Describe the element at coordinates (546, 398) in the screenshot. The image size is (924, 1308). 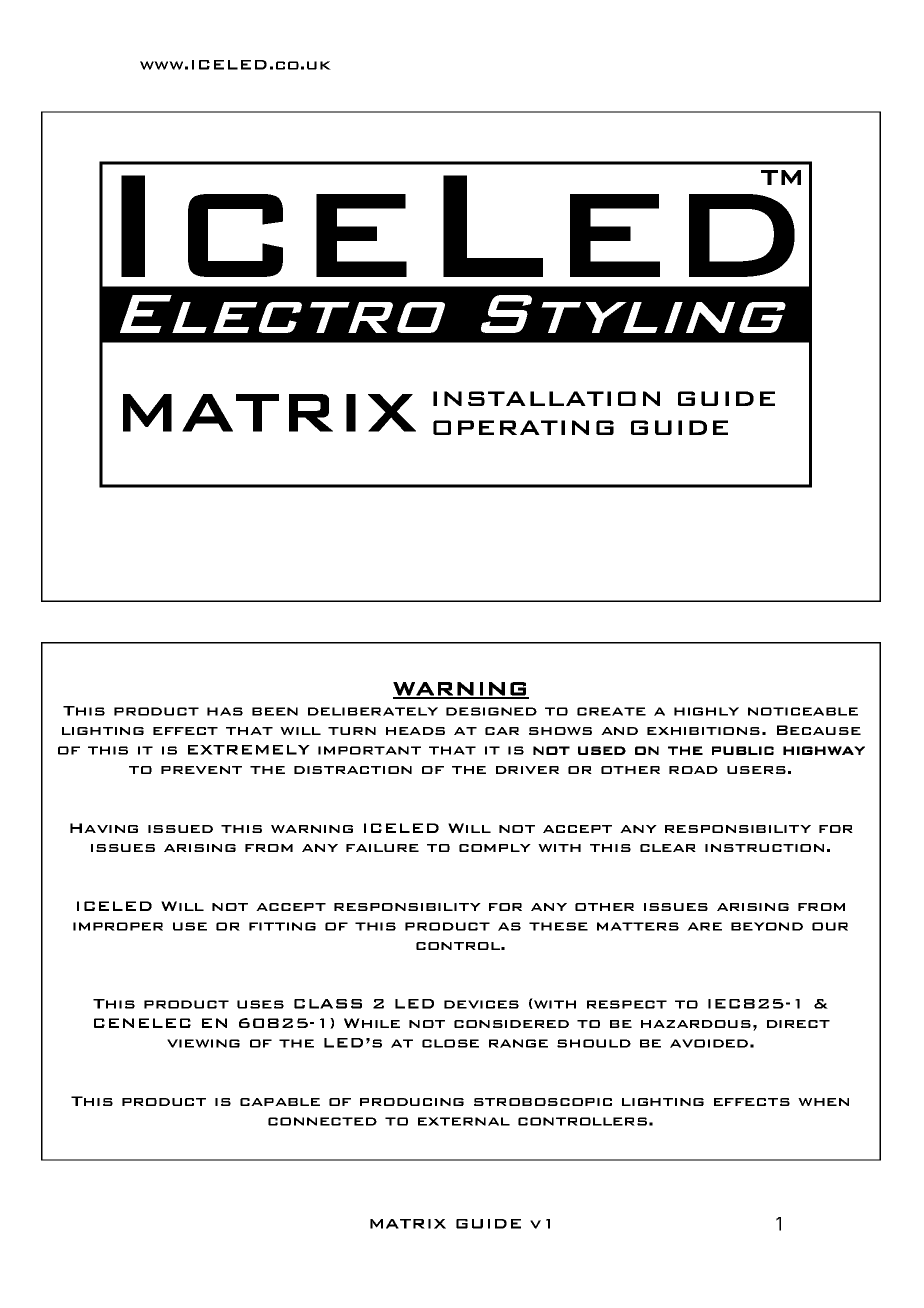
I see `INSTALLATION` at that location.
